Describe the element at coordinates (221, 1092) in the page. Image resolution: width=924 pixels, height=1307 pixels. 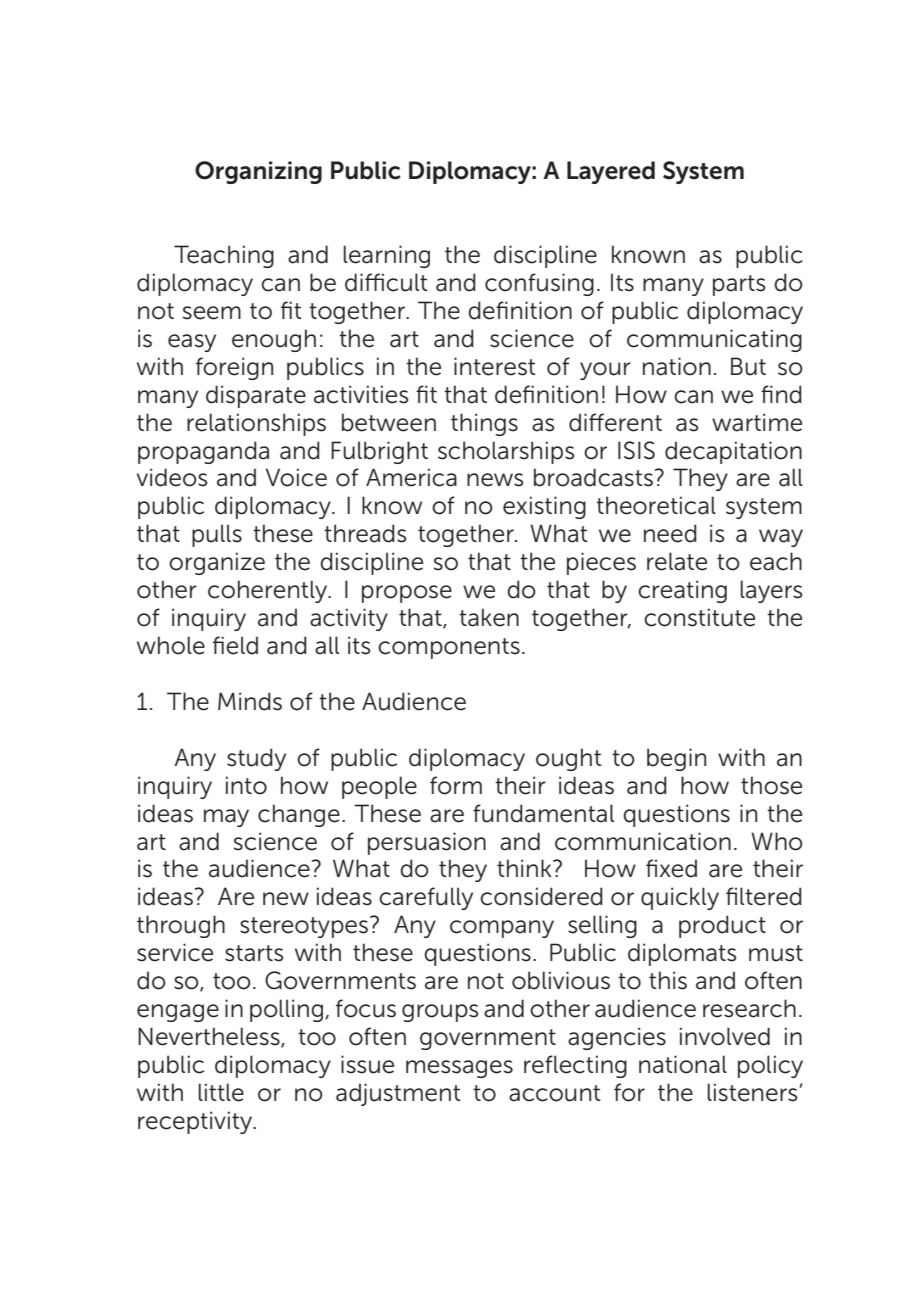
I see `little` at that location.
